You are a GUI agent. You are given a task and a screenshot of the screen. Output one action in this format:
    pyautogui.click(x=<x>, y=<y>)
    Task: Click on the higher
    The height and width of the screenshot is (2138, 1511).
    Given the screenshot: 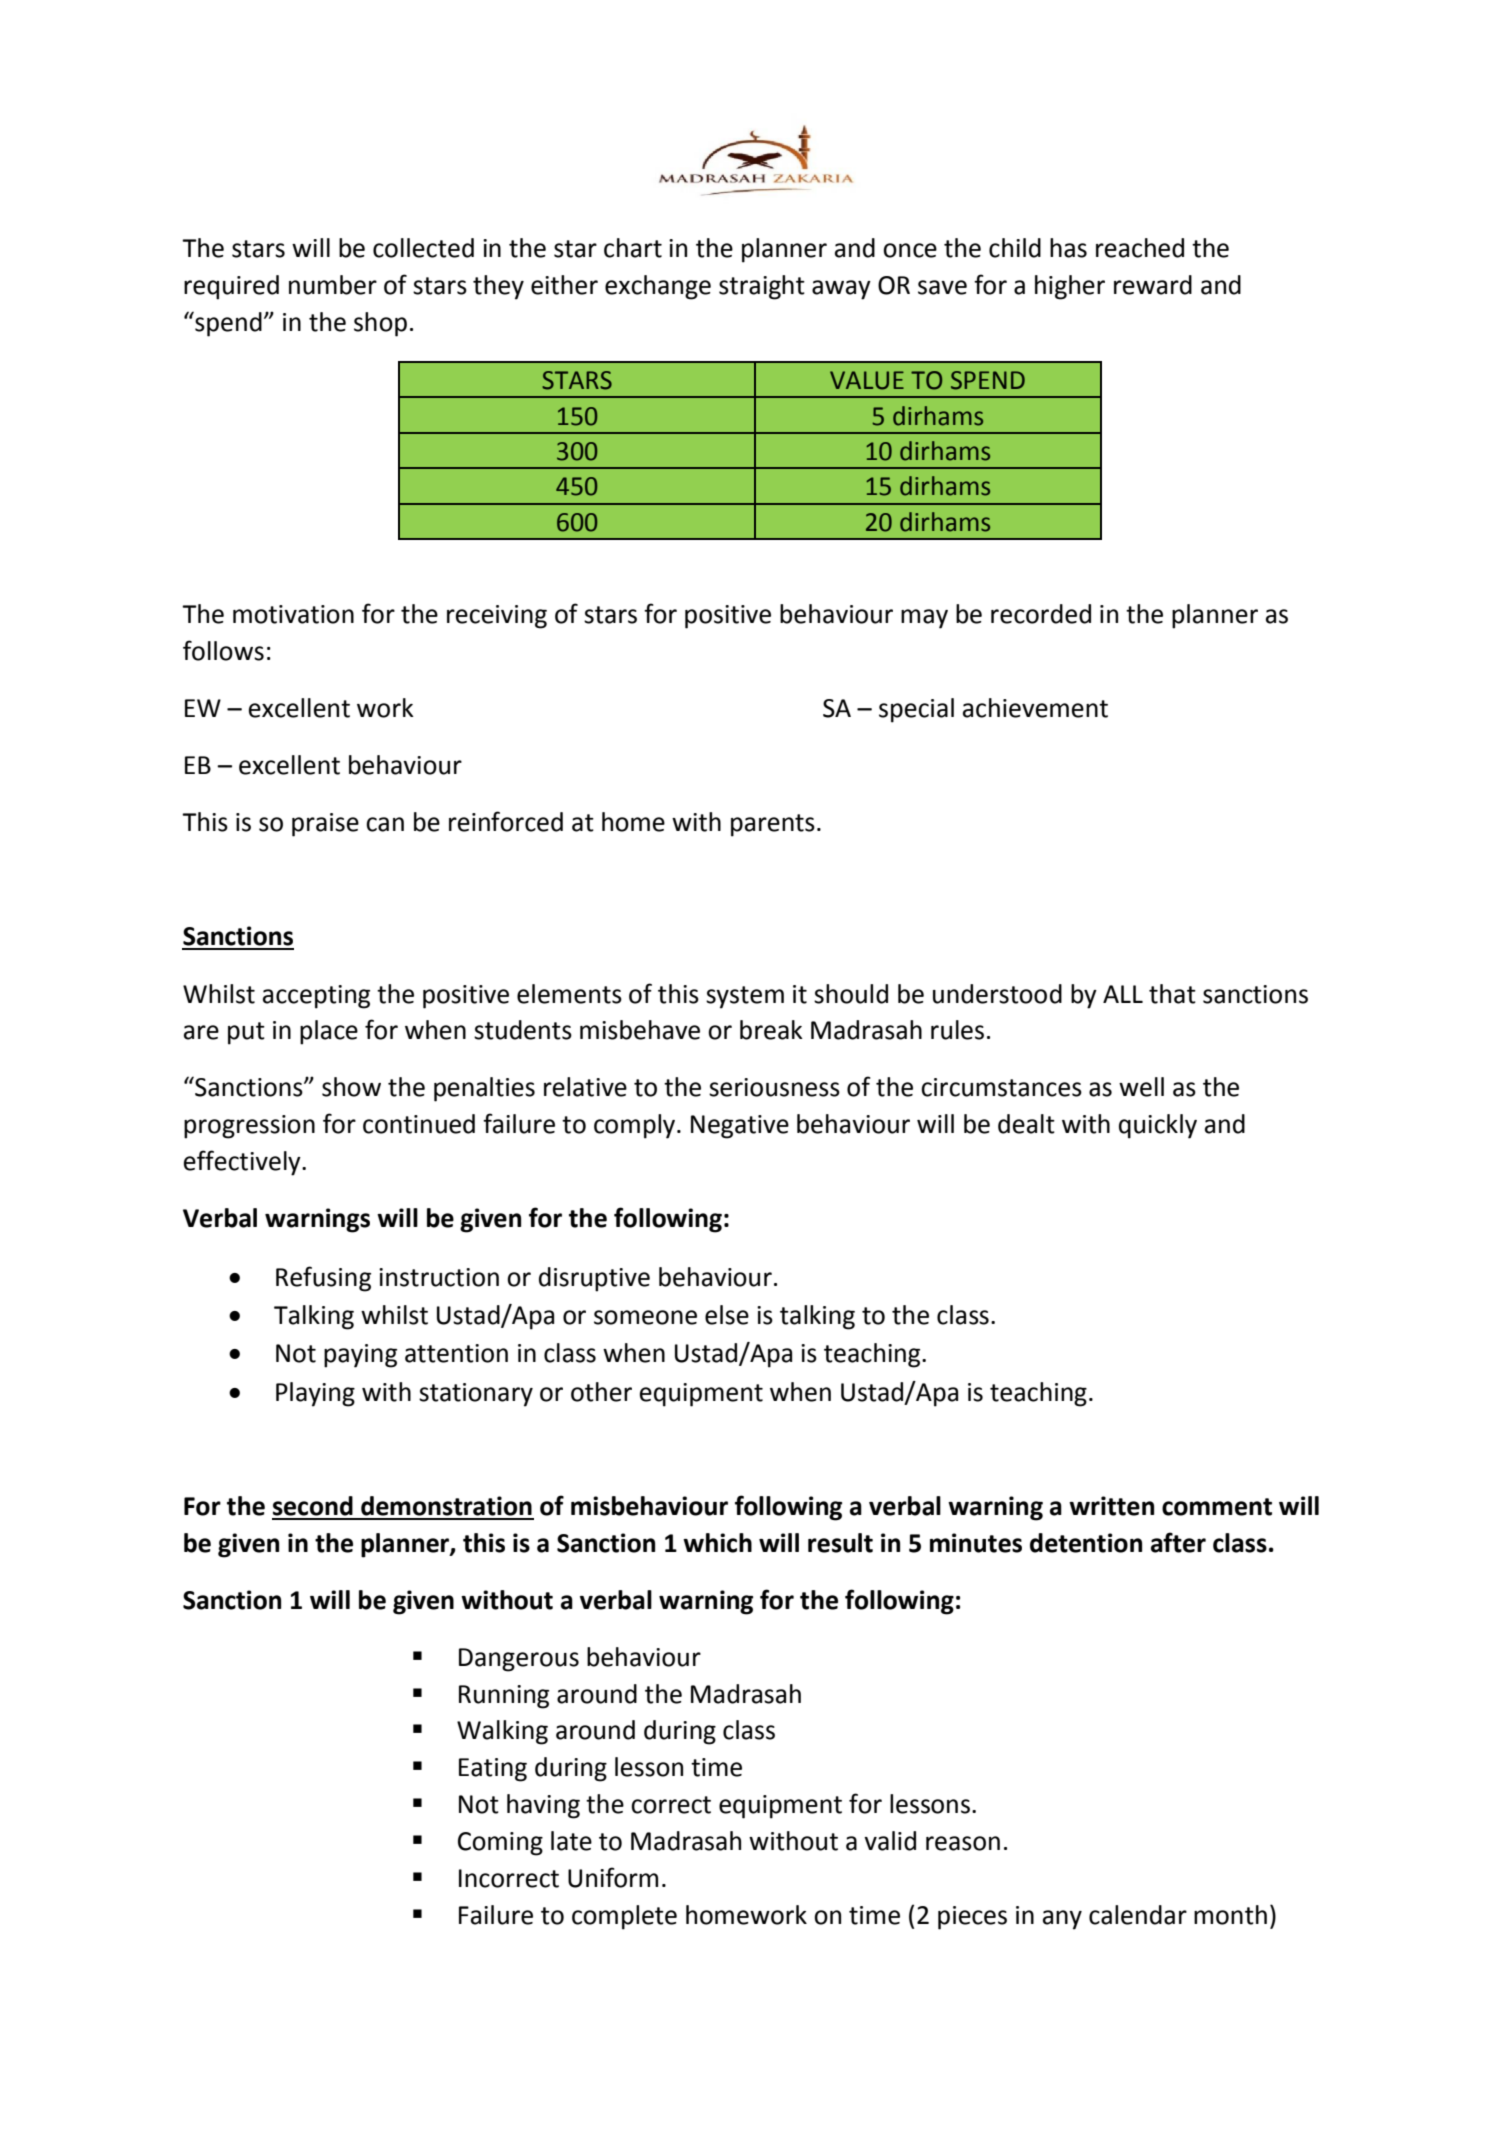 What is the action you would take?
    pyautogui.click(x=1070, y=287)
